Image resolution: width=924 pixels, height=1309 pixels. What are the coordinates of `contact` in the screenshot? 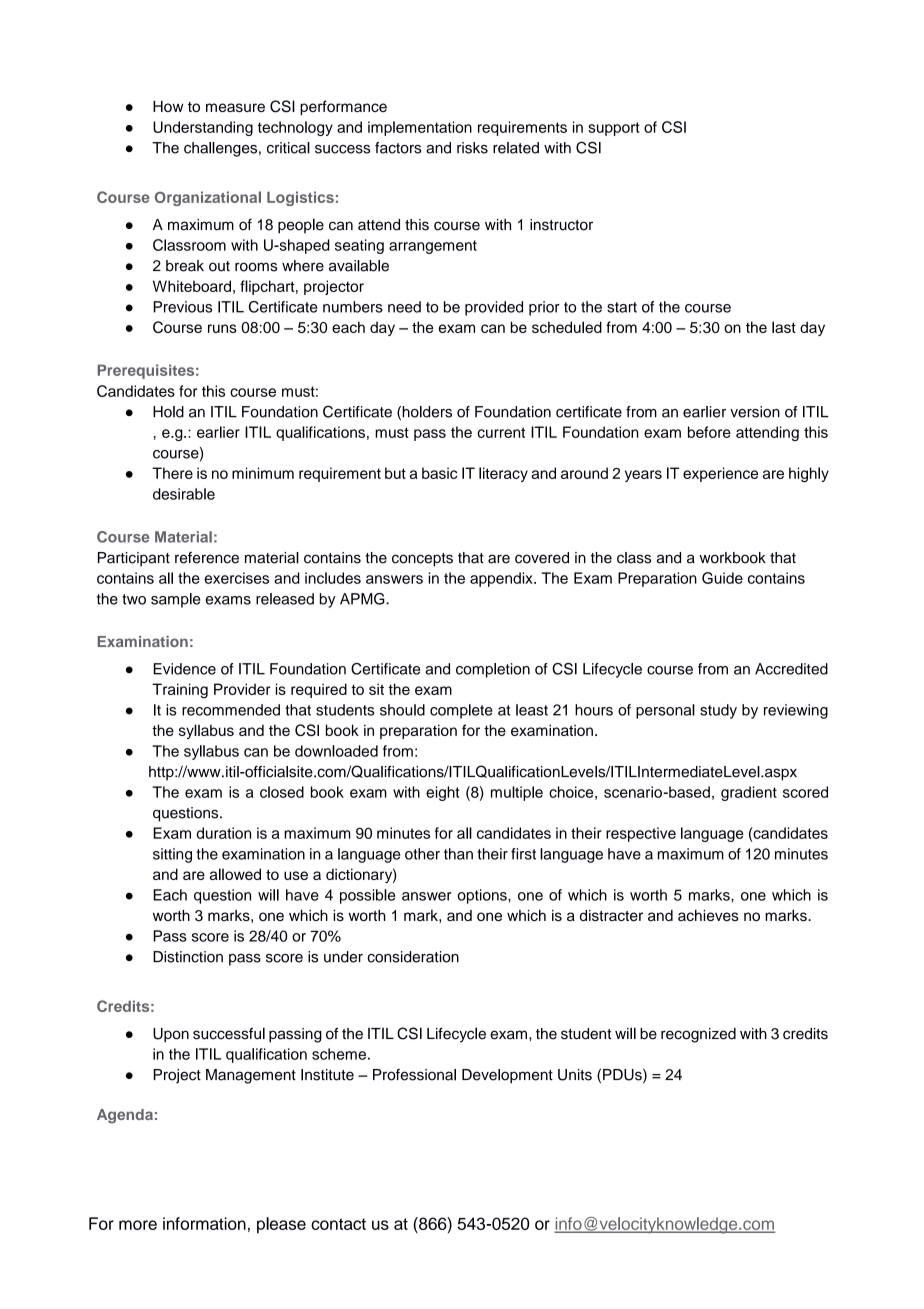 It's located at (338, 1224).
